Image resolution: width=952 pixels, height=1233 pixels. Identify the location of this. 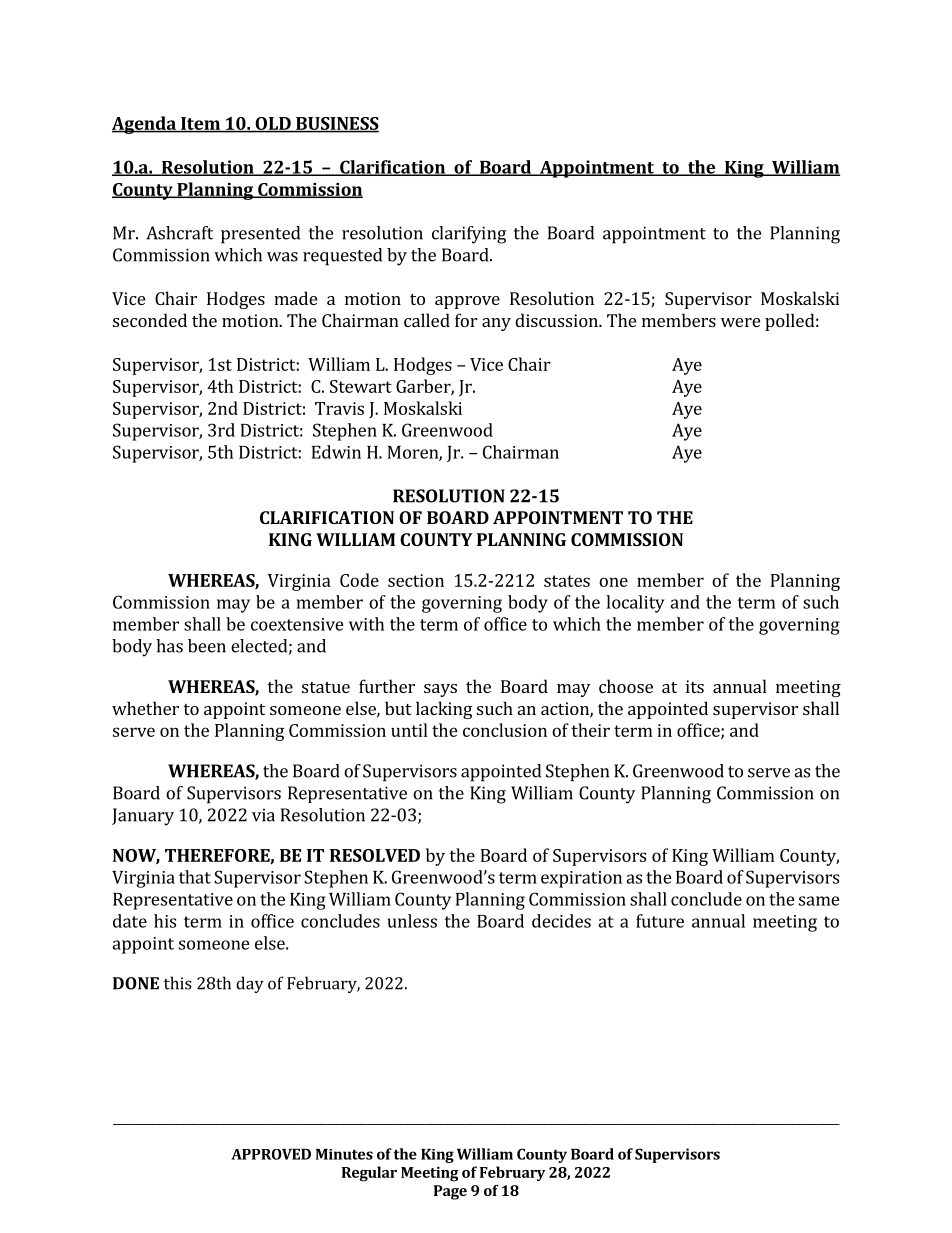
(178, 983).
